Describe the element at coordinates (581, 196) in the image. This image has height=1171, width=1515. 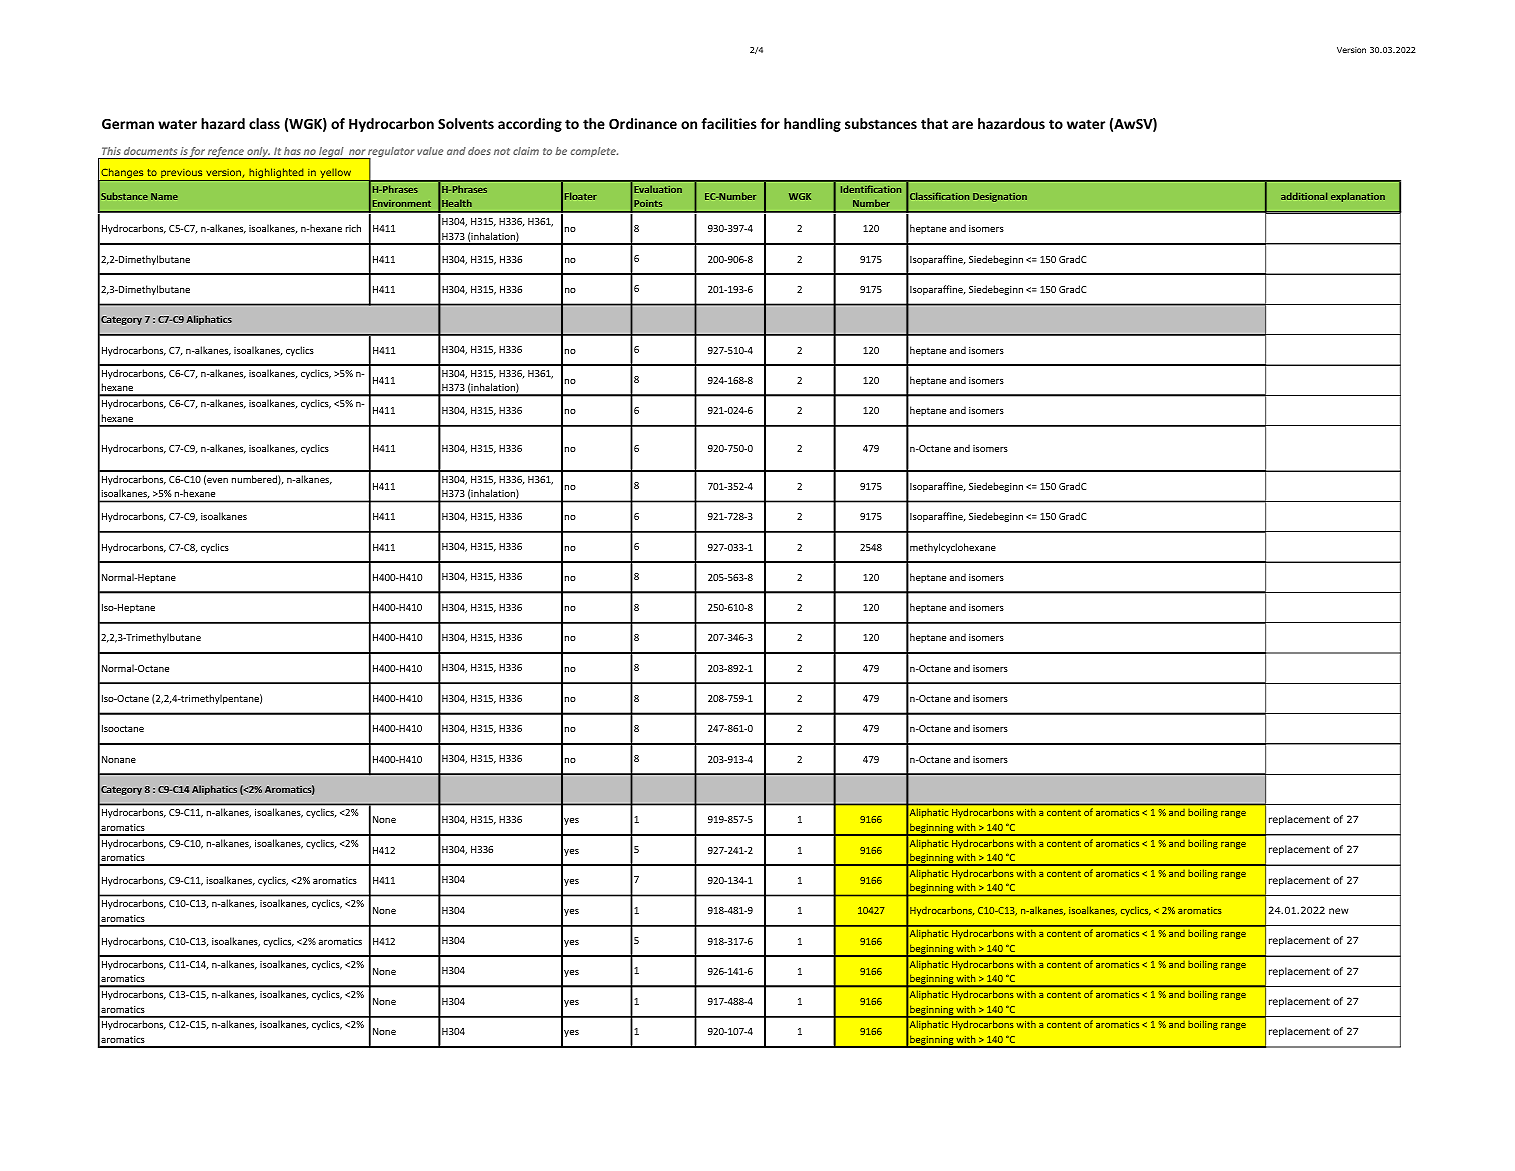
I see `Floater` at that location.
